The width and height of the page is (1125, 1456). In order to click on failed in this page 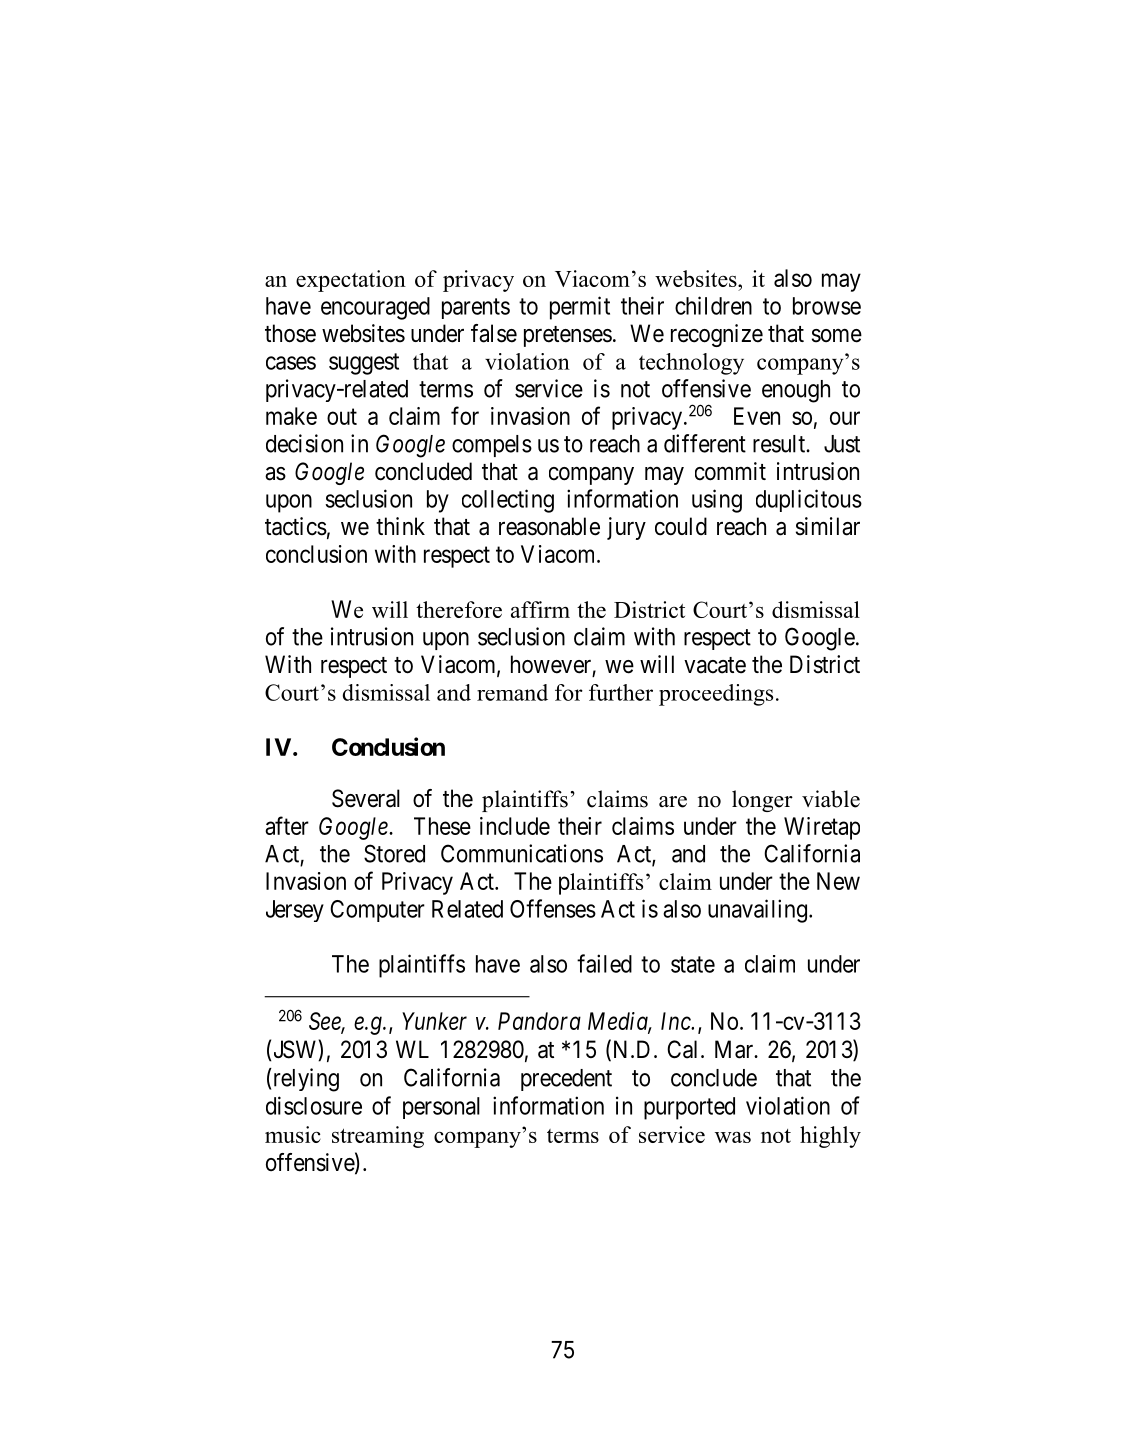, I will do `click(604, 963)`.
